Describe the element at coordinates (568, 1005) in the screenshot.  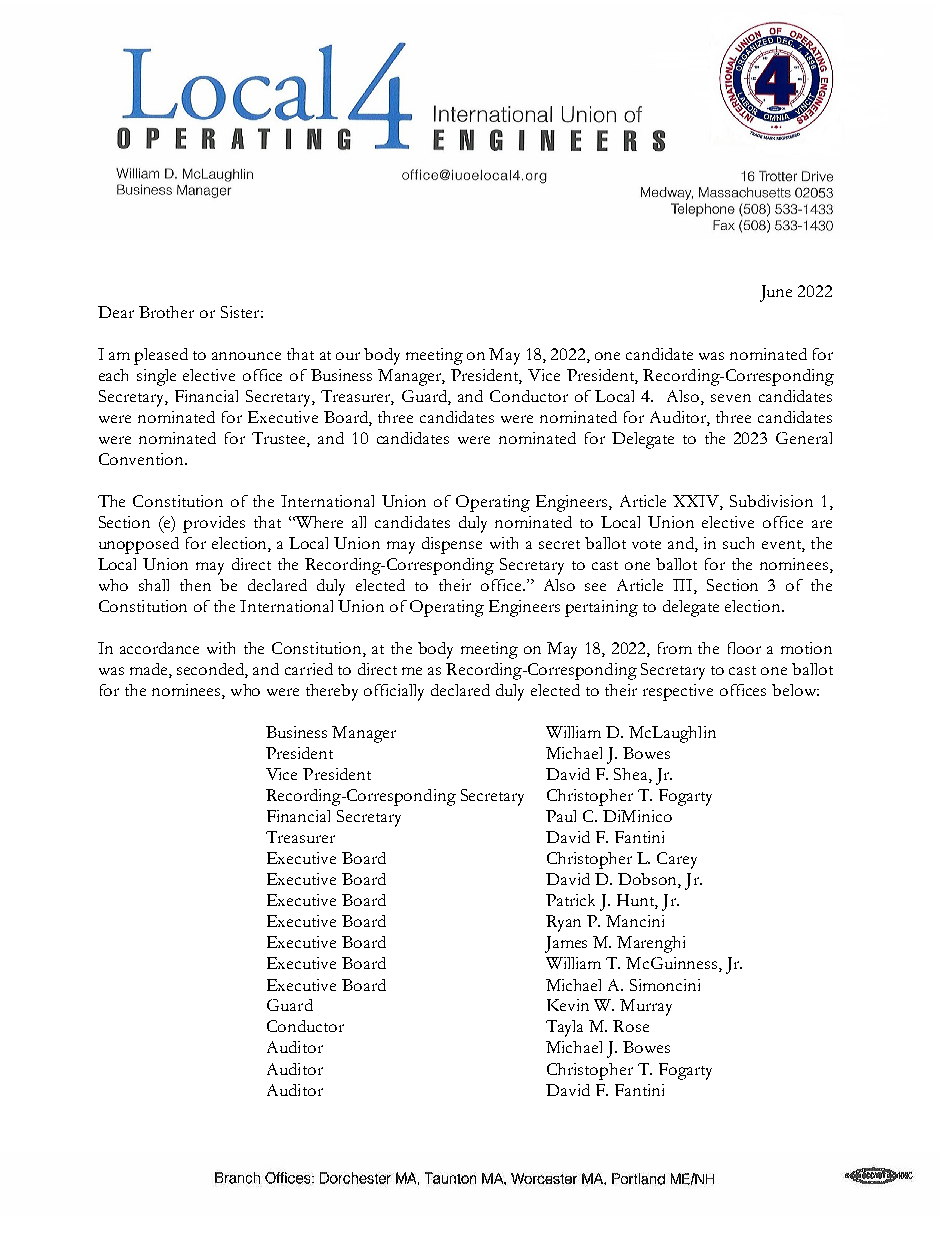
I see `Kevin` at that location.
